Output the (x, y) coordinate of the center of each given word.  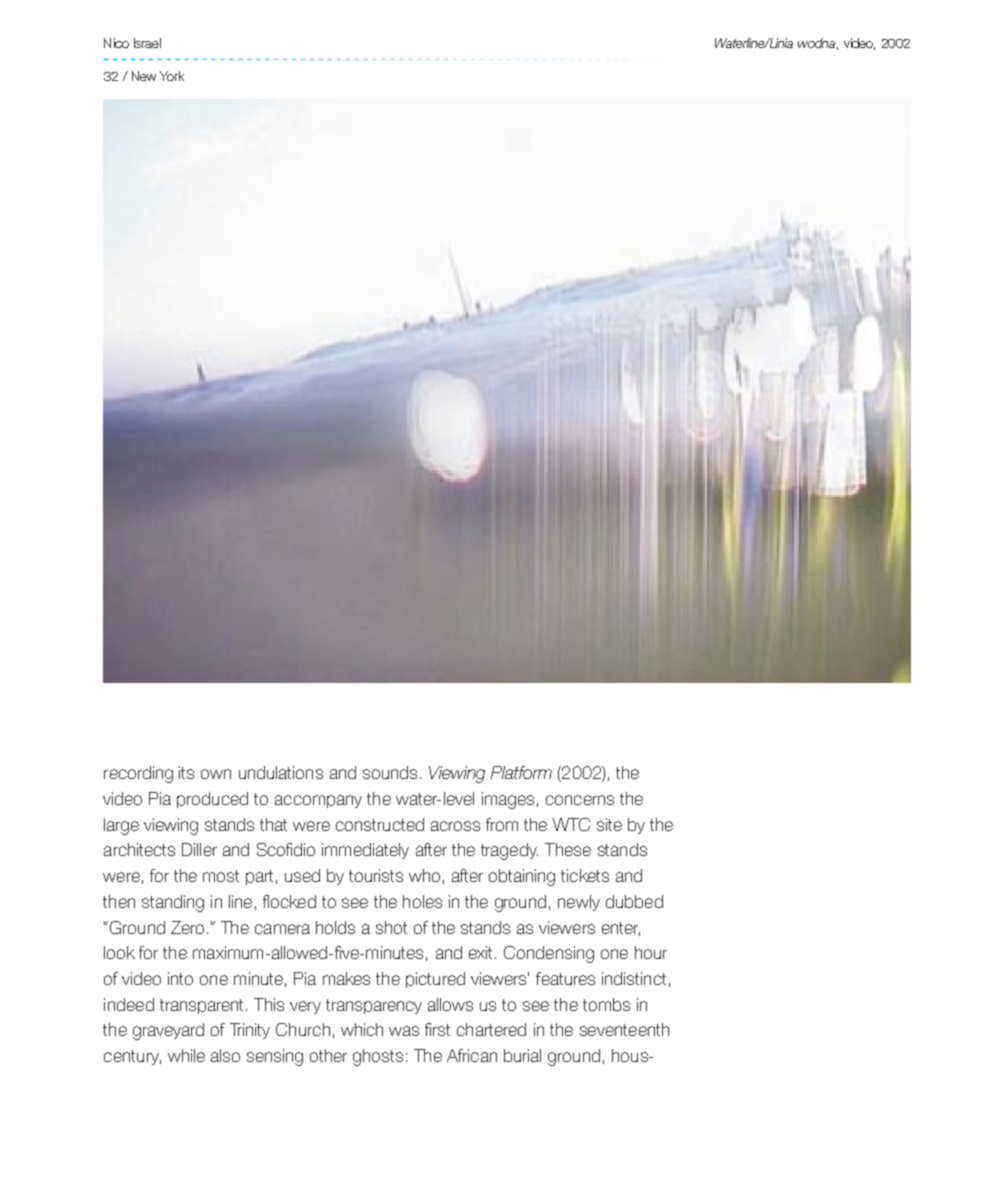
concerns (580, 800)
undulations (281, 772)
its (186, 772)
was (404, 1031)
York (172, 76)
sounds (390, 772)
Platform (521, 772)
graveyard (168, 1031)
